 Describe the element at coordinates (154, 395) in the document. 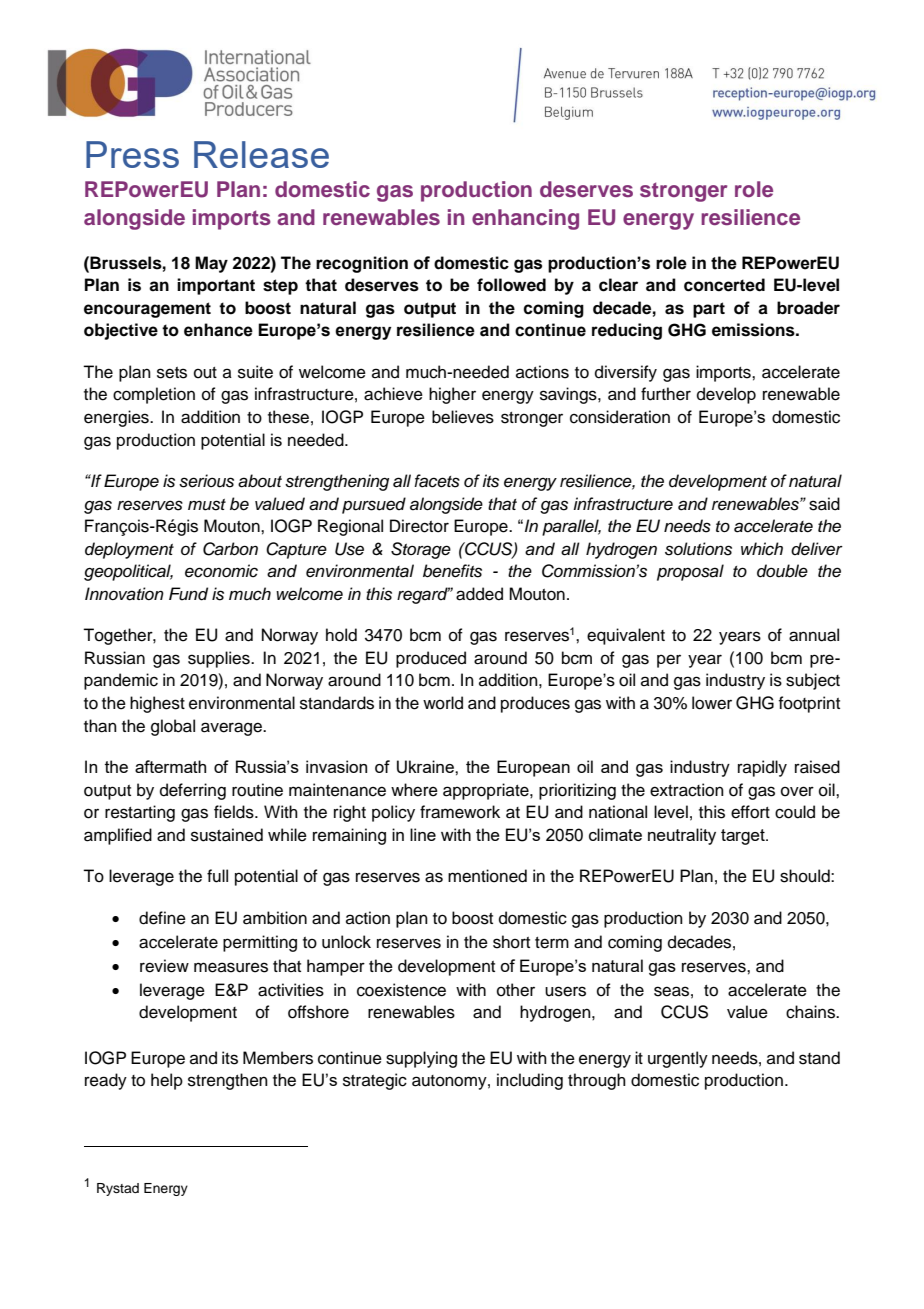

I see `completion` at that location.
